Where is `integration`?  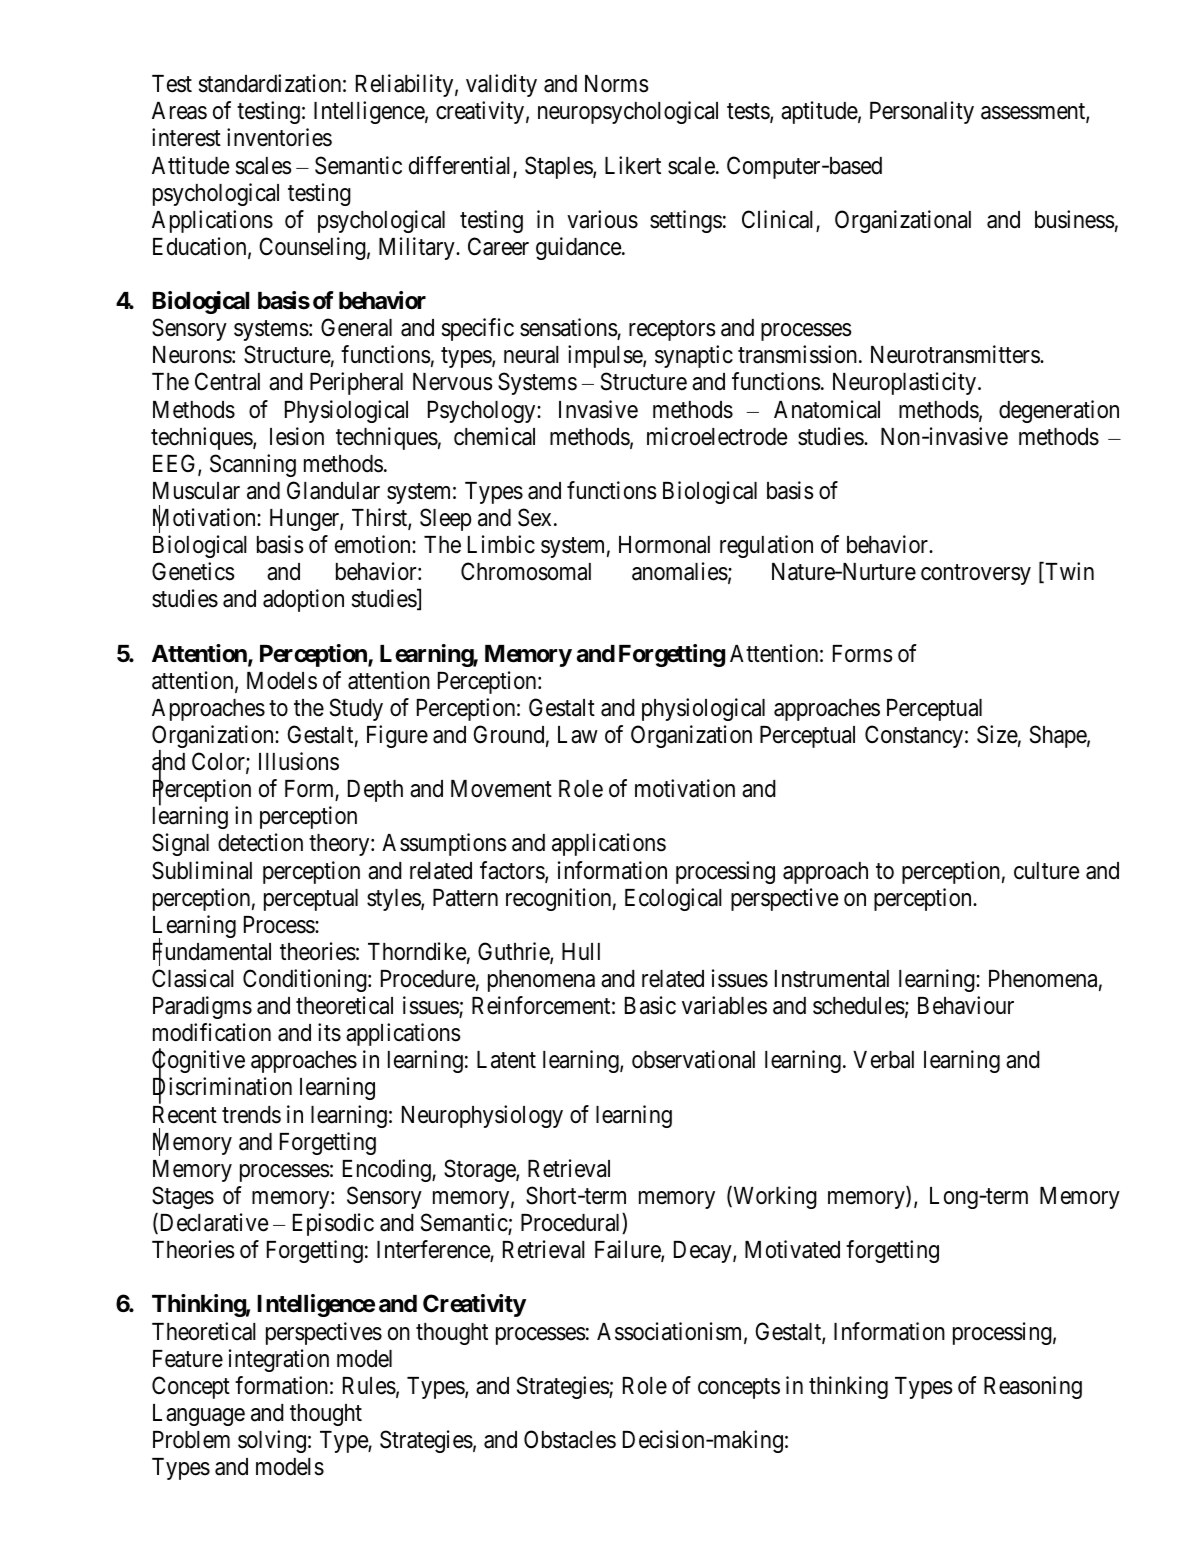 integration is located at coordinates (279, 1360).
